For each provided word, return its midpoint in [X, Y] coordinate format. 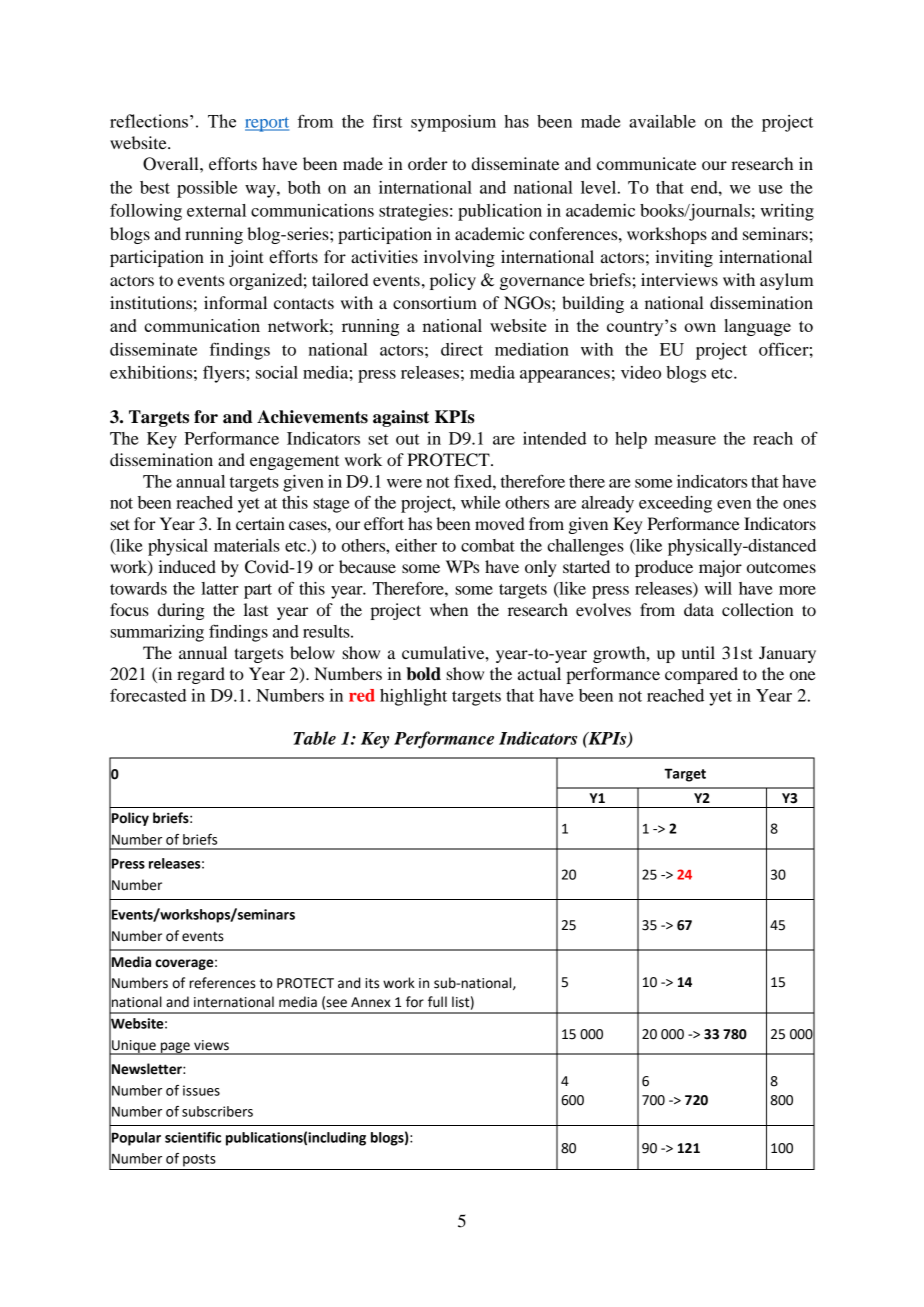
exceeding [675, 504]
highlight [413, 697]
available [662, 121]
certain [260, 523]
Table [314, 738]
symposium [453, 123]
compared [701, 675]
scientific [193, 1137]
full [437, 1002]
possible [207, 189]
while [480, 502]
